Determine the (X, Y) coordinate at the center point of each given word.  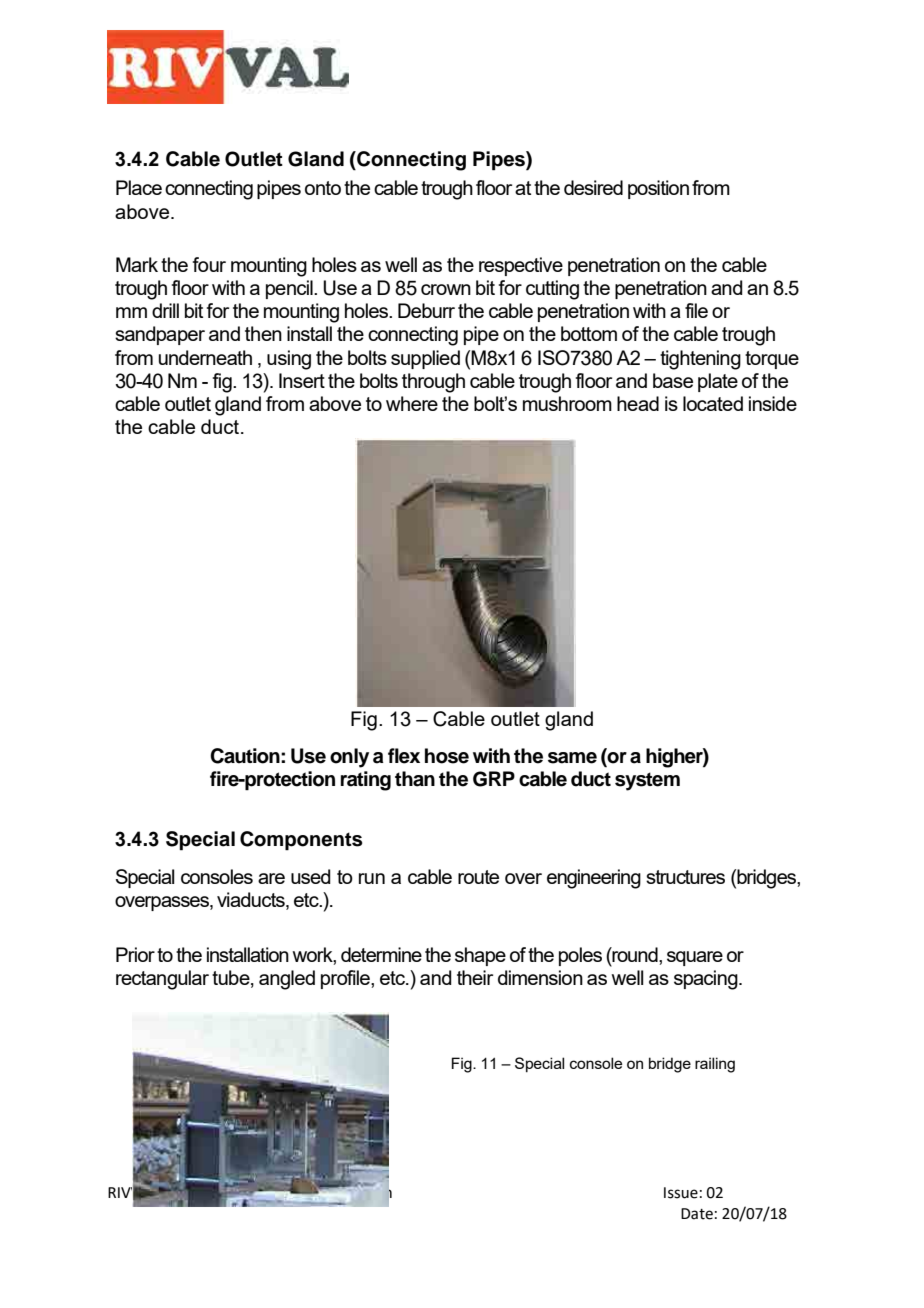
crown (446, 289)
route (478, 877)
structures (685, 877)
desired (593, 187)
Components (301, 841)
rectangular (162, 980)
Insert (302, 380)
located (713, 403)
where (412, 403)
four (209, 264)
